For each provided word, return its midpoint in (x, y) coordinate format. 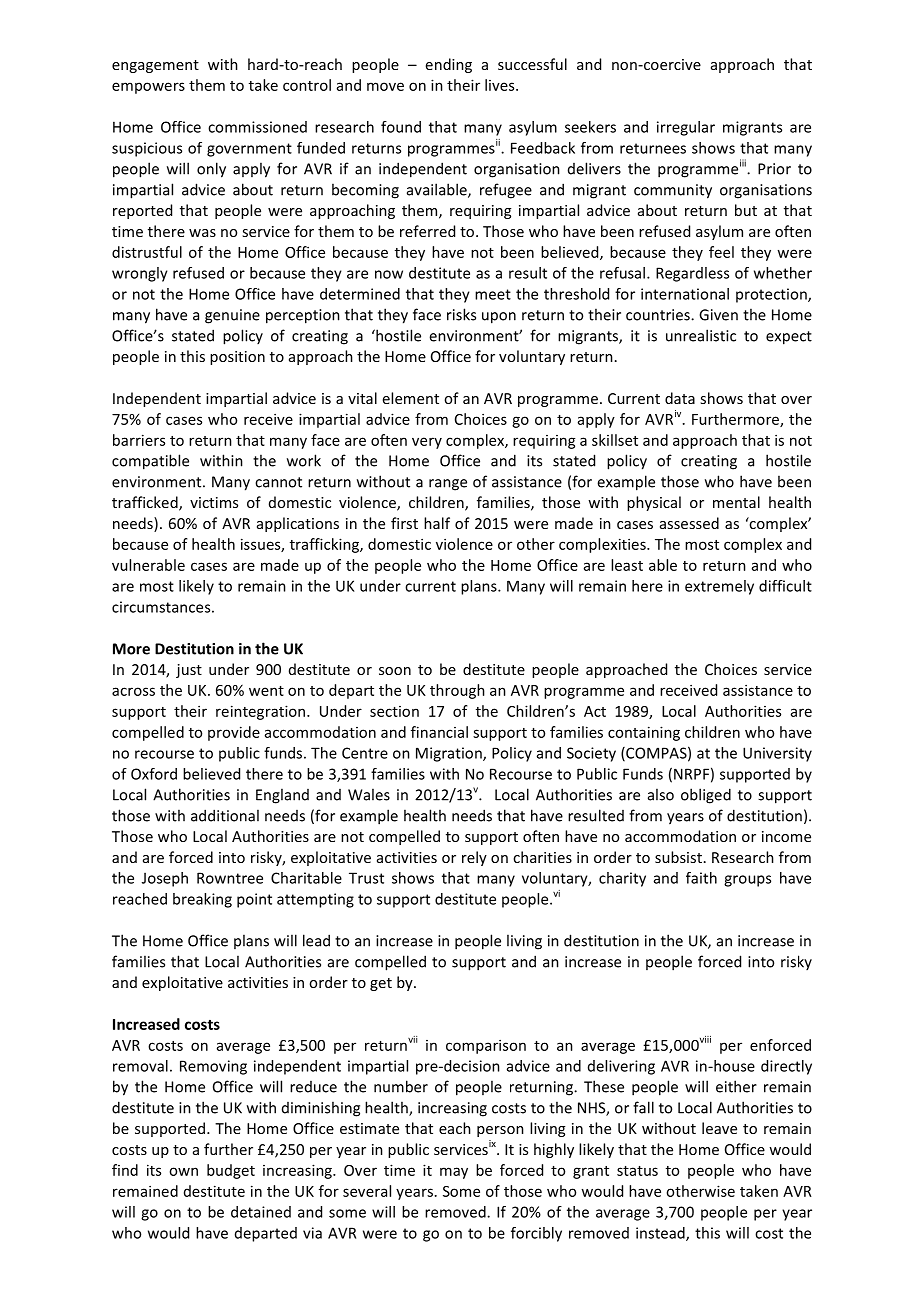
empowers (148, 88)
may (454, 1173)
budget (231, 1171)
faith (701, 878)
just (189, 671)
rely (474, 858)
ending (449, 65)
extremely (719, 587)
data (680, 398)
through (457, 691)
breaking (202, 900)
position (237, 358)
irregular (686, 128)
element (411, 398)
